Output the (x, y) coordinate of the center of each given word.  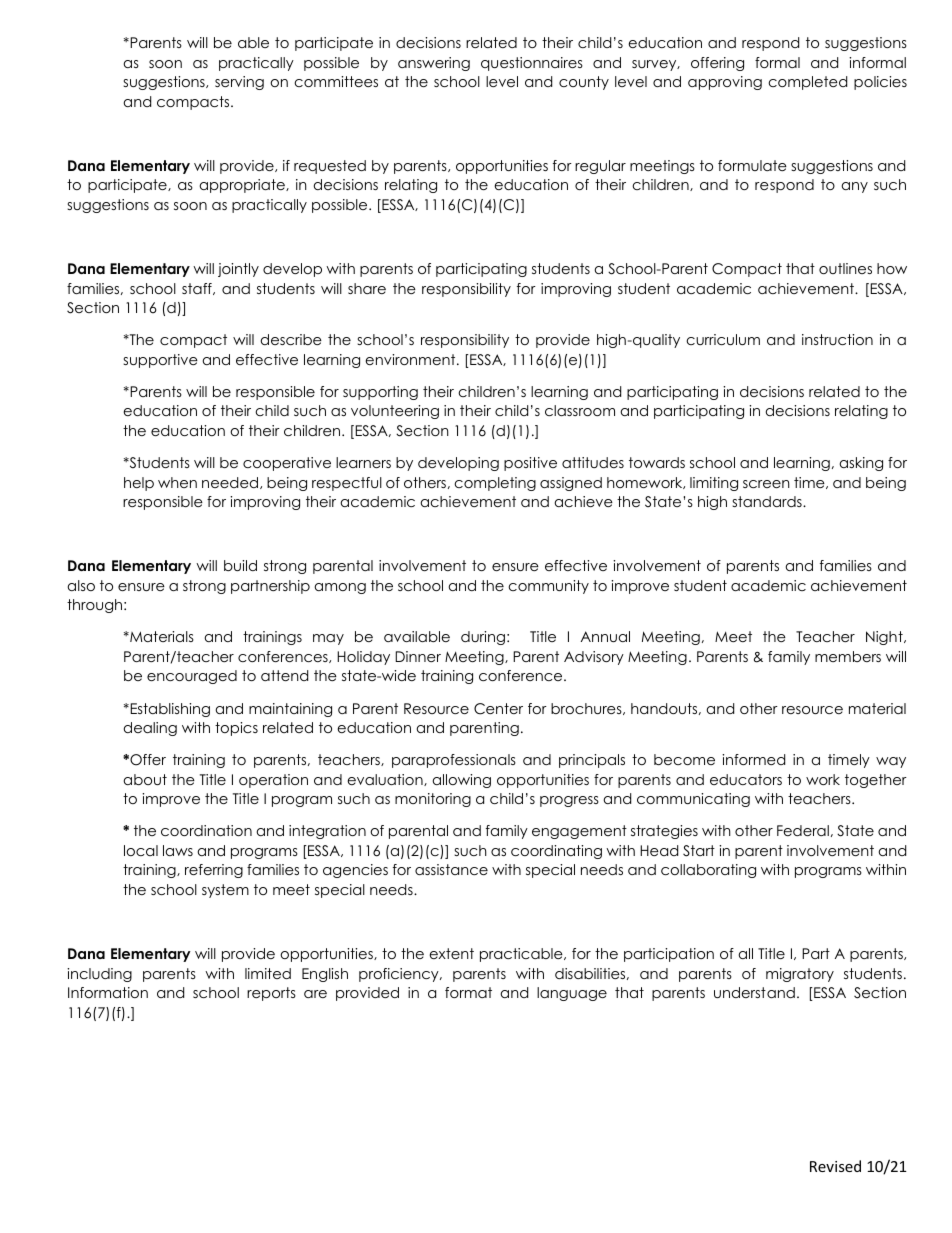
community (548, 587)
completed (807, 83)
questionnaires (532, 64)
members (848, 656)
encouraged (192, 677)
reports (271, 994)
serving (239, 83)
